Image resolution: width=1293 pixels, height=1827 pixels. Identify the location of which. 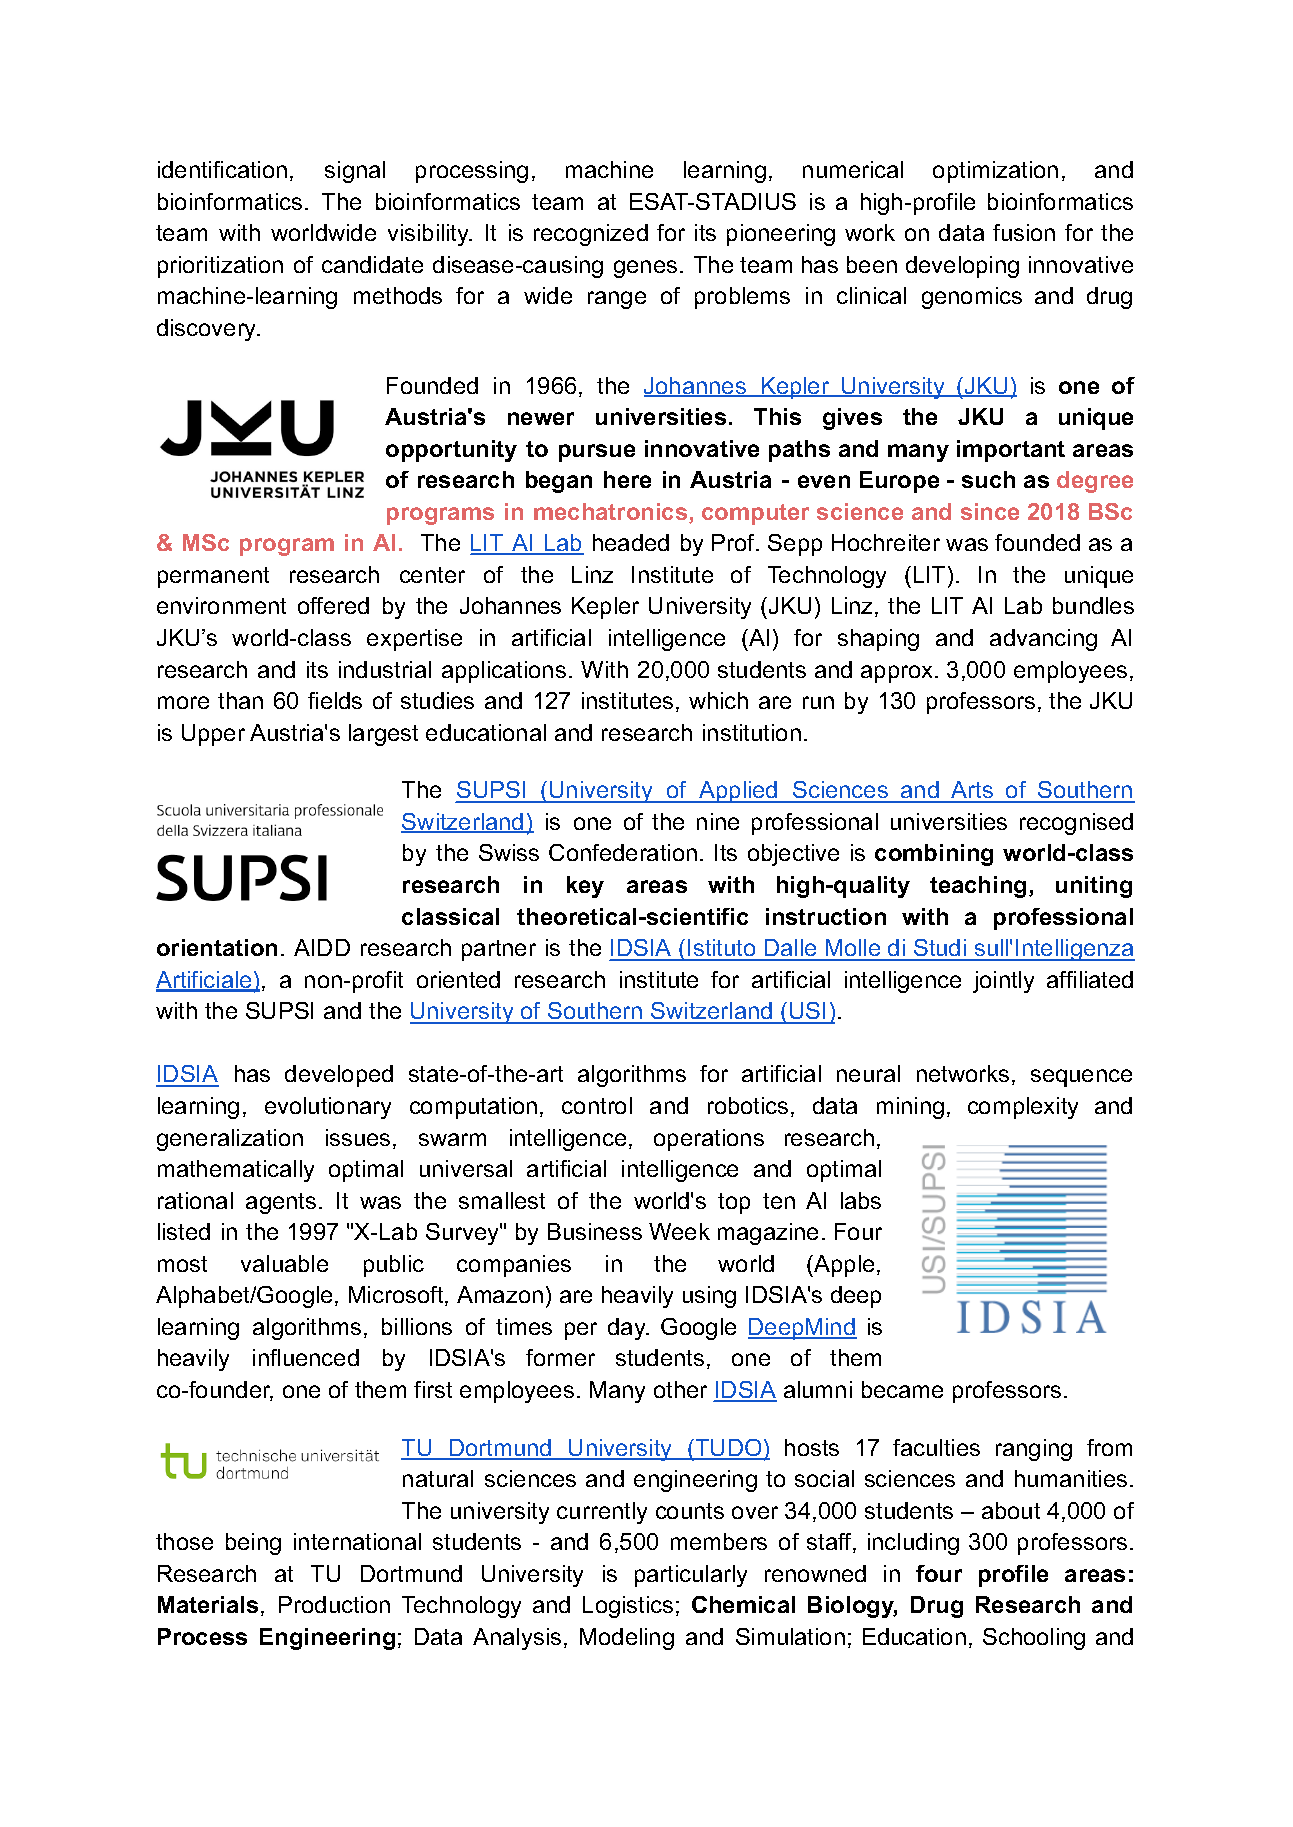
(718, 700).
